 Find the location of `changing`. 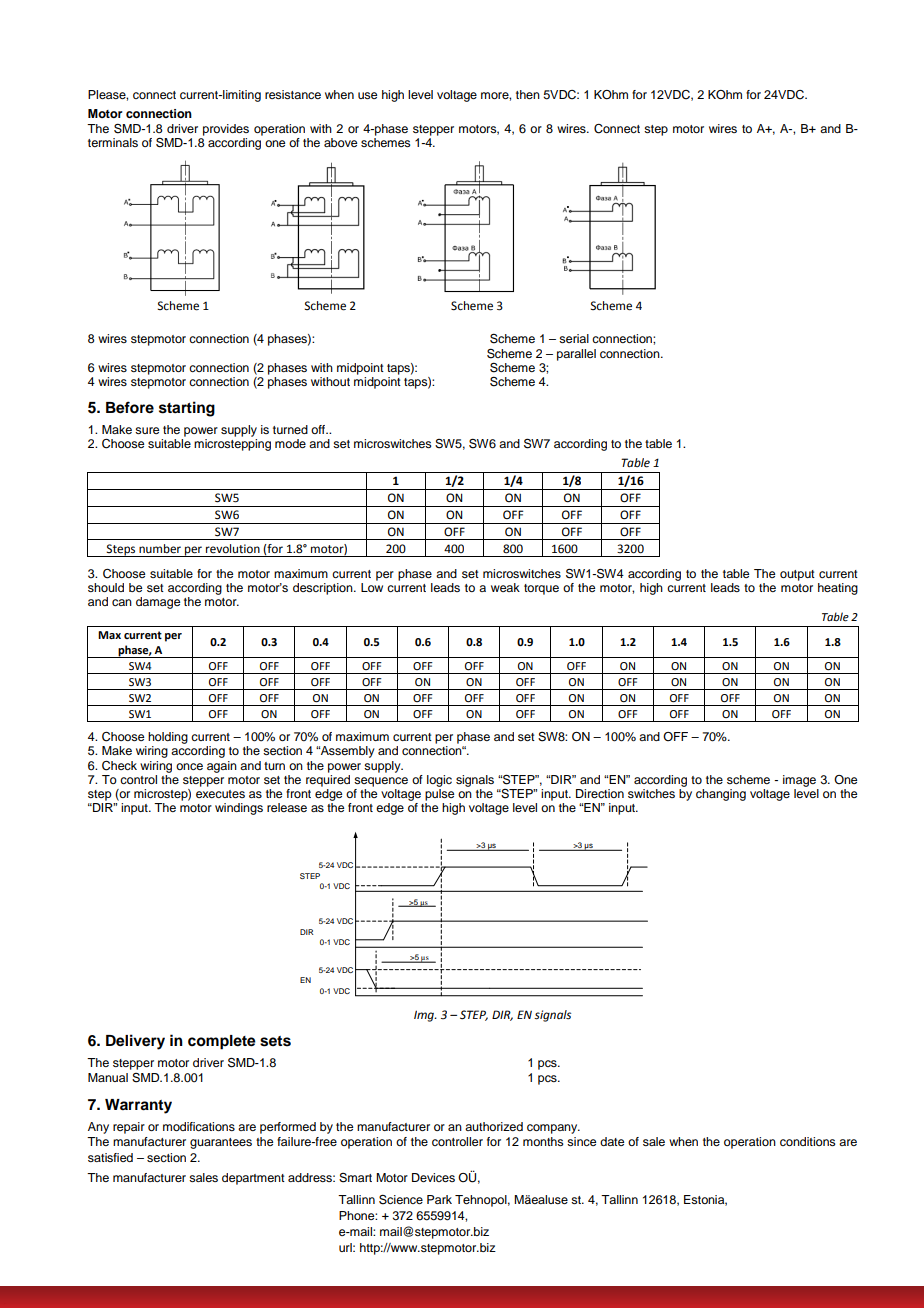

changing is located at coordinates (721, 795).
